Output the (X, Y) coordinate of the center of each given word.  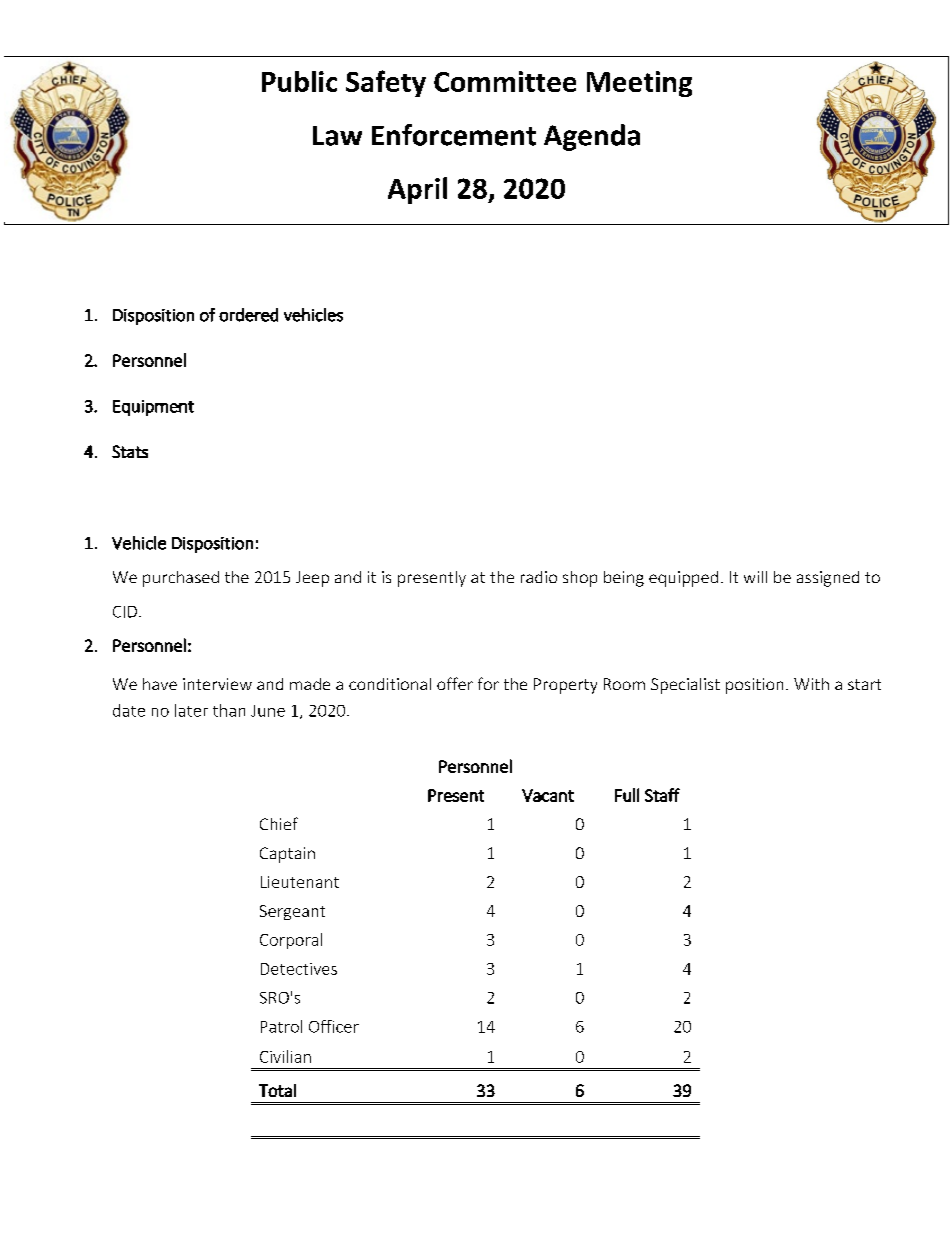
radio (539, 577)
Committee (505, 81)
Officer (334, 1026)
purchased (181, 579)
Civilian (285, 1056)
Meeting (639, 84)
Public (299, 81)
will (755, 577)
